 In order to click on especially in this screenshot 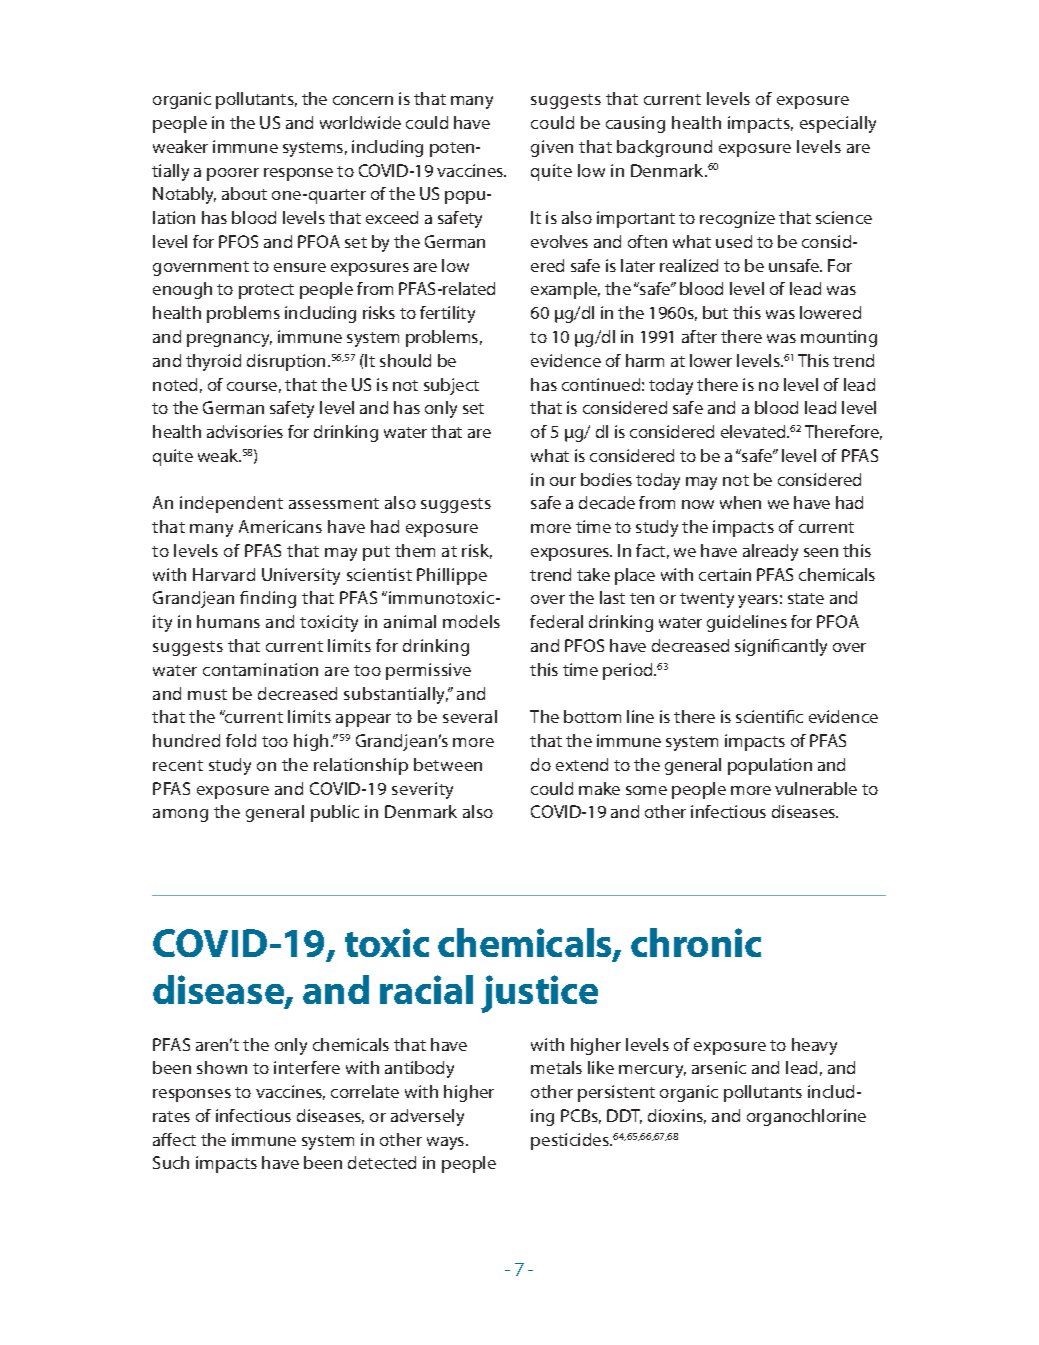, I will do `click(838, 124)`.
